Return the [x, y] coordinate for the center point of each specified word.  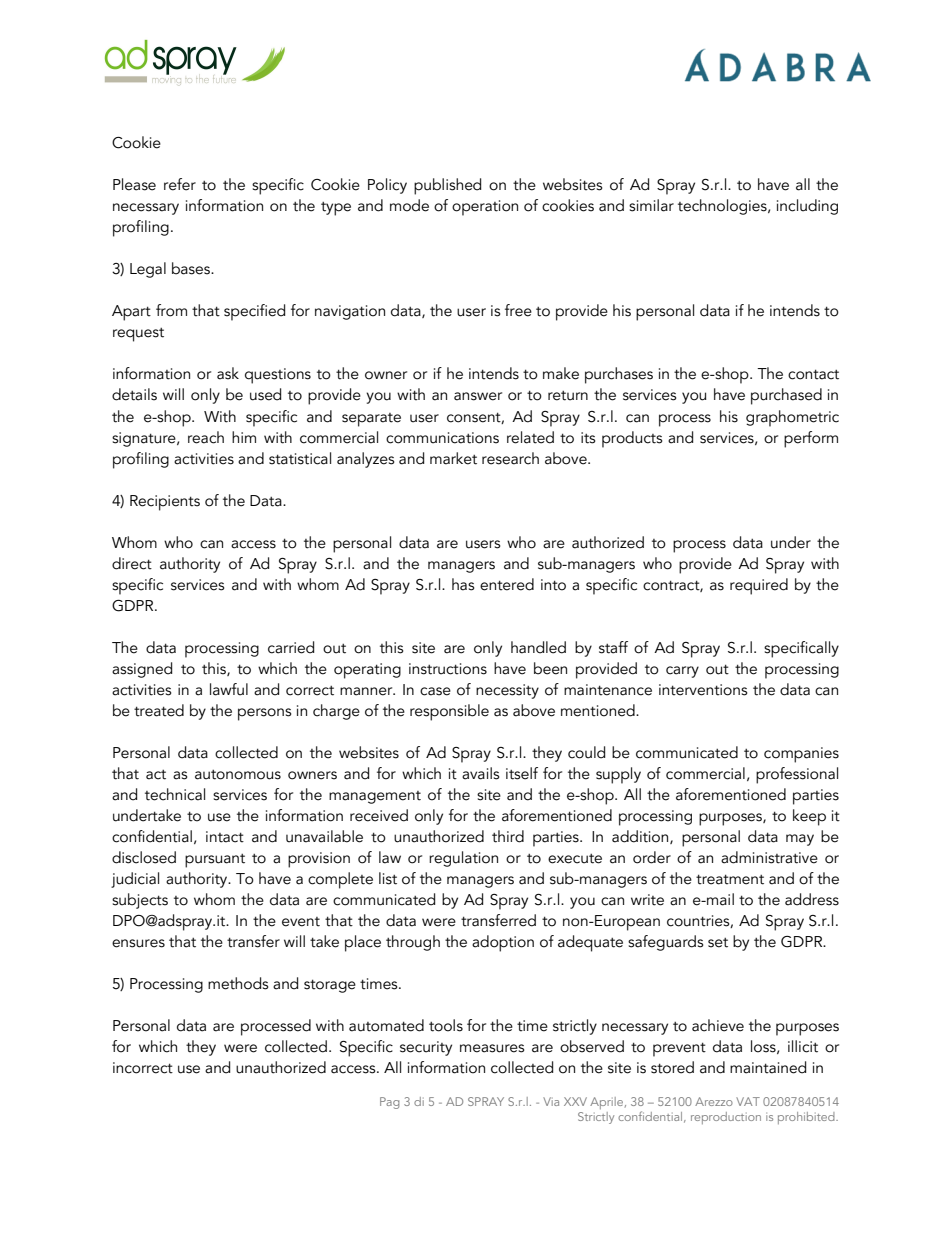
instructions [448, 669]
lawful [229, 689]
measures [492, 1048]
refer [180, 184]
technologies [723, 207]
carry [682, 672]
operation [485, 208]
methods [238, 983]
